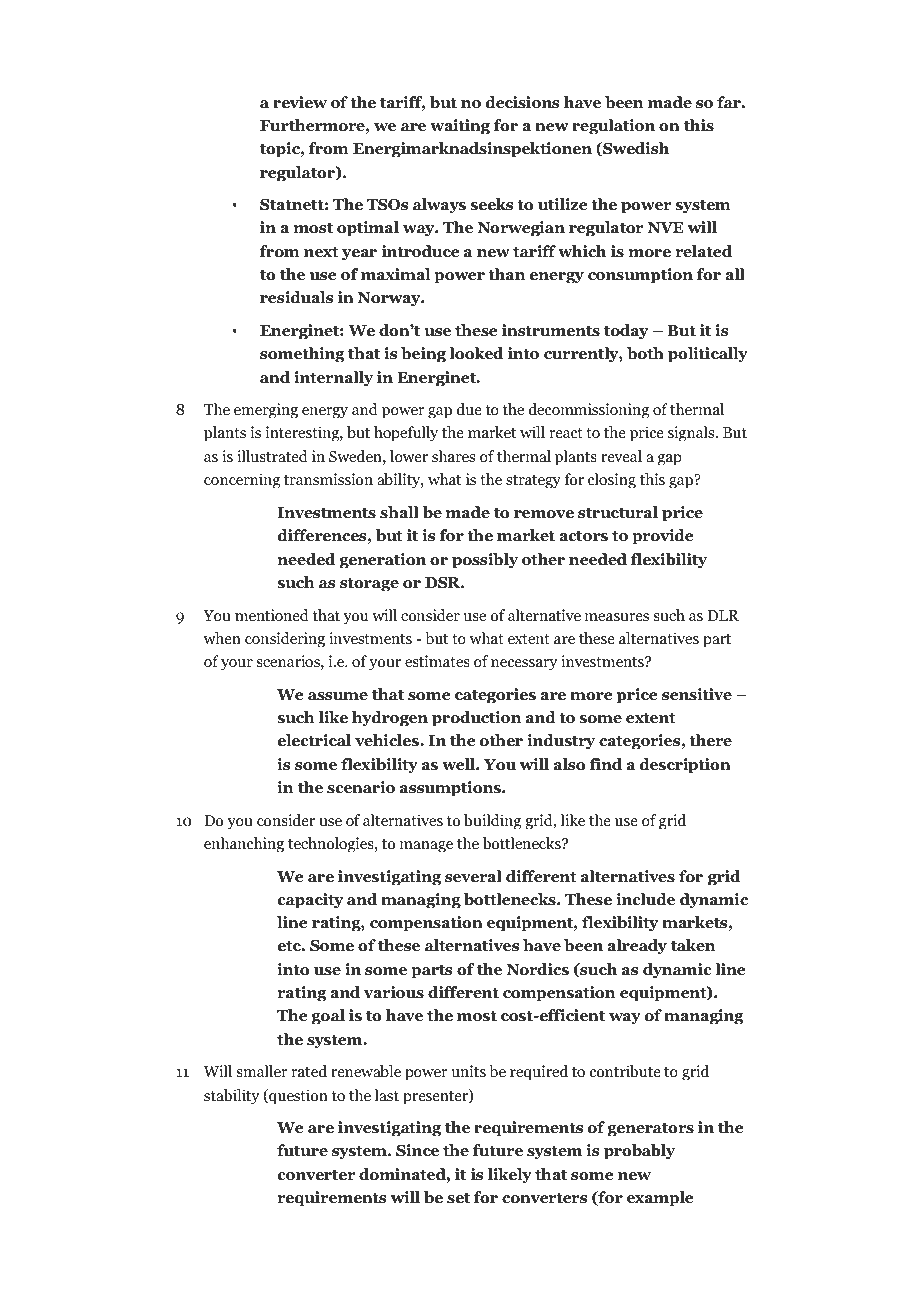  I want to click on regulation, so click(613, 127).
